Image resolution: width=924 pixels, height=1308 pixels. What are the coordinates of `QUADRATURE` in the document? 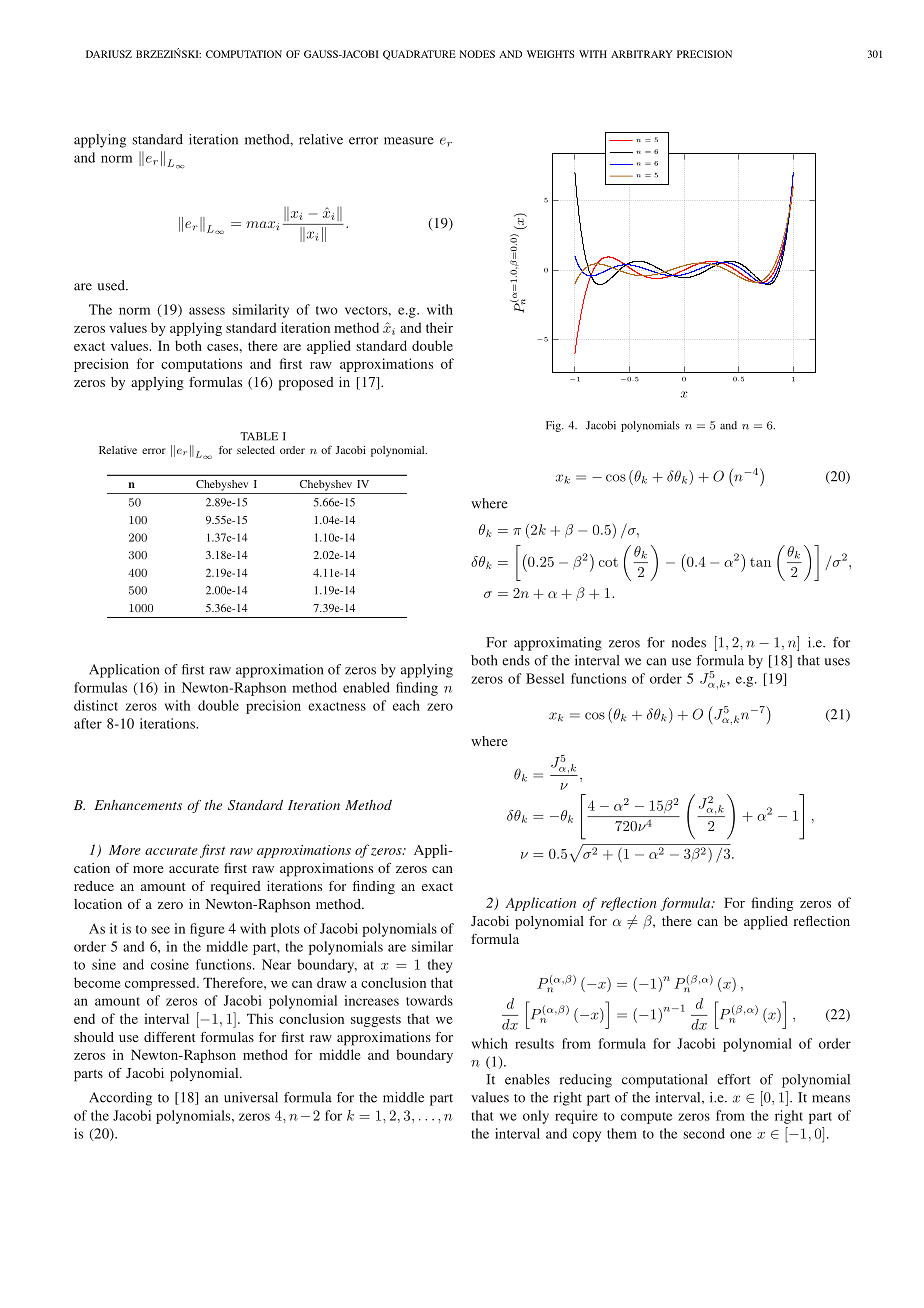 It's located at (419, 55).
